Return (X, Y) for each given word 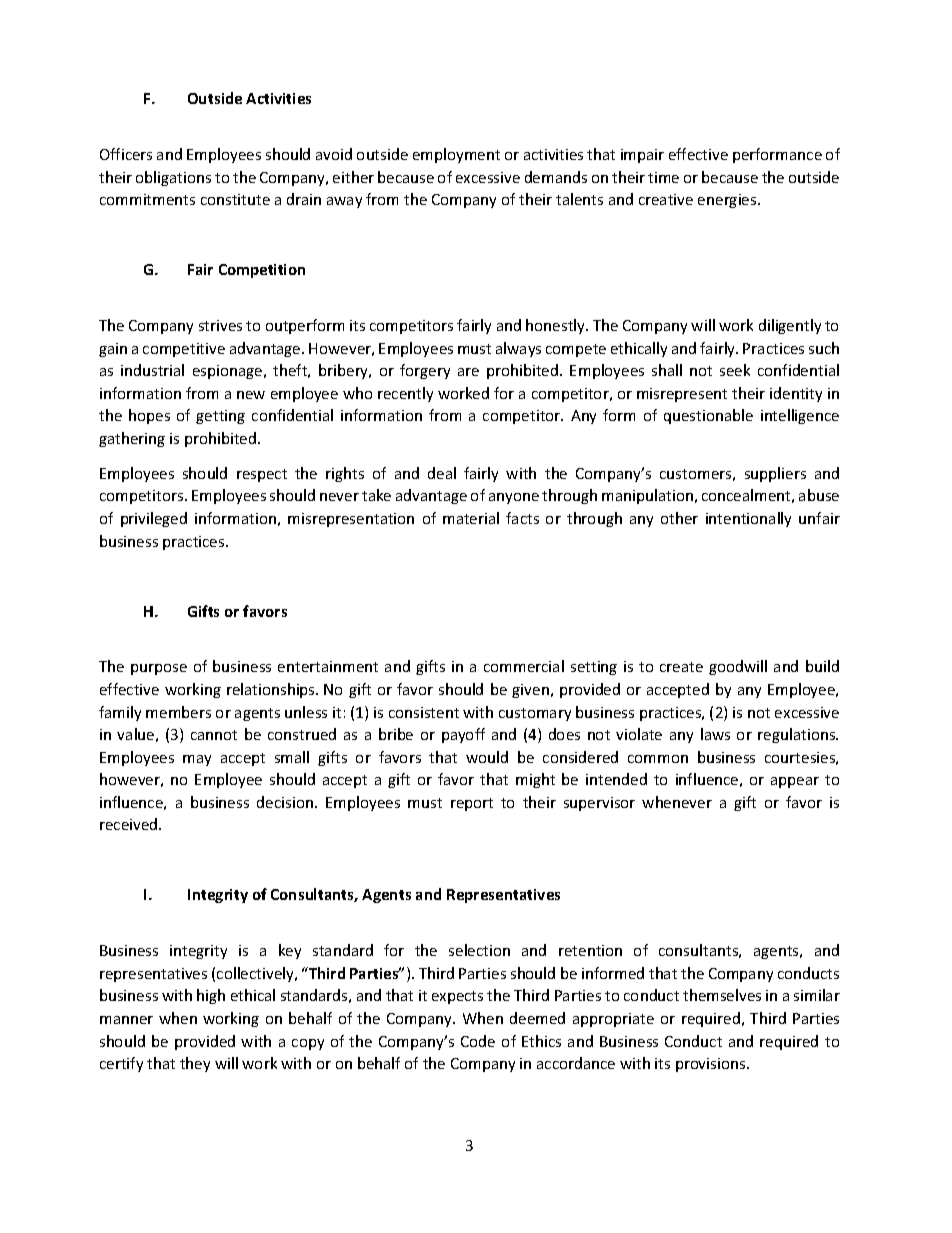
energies (728, 201)
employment (456, 155)
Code (478, 1041)
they (195, 1064)
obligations (173, 178)
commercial (524, 666)
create (681, 667)
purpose (159, 669)
